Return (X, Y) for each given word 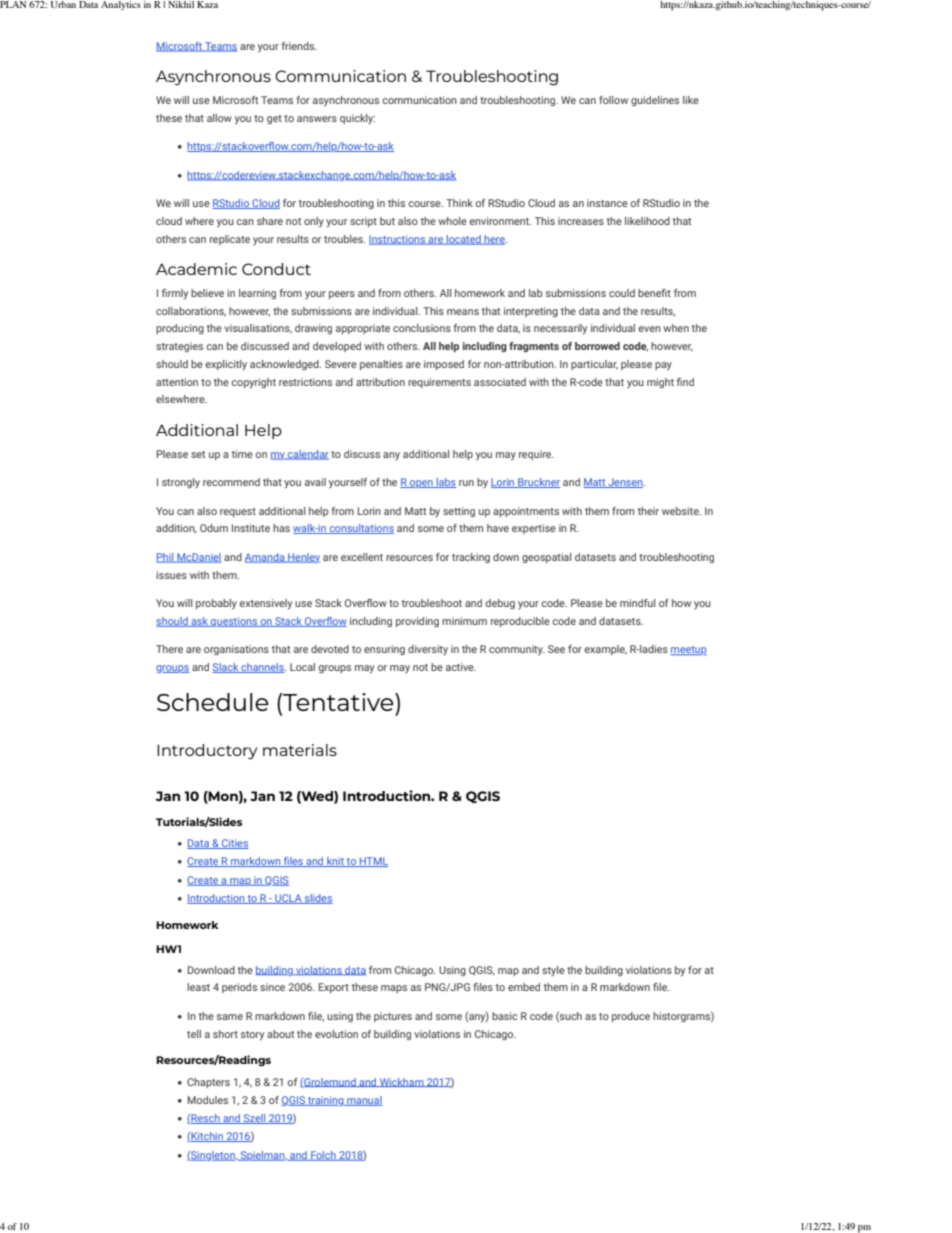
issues (171, 575)
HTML (373, 862)
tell (194, 1034)
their (648, 511)
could (622, 293)
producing (180, 329)
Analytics (121, 5)
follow (613, 100)
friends (299, 46)
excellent (362, 557)
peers (342, 295)
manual (363, 1101)
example (605, 650)
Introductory (207, 752)
